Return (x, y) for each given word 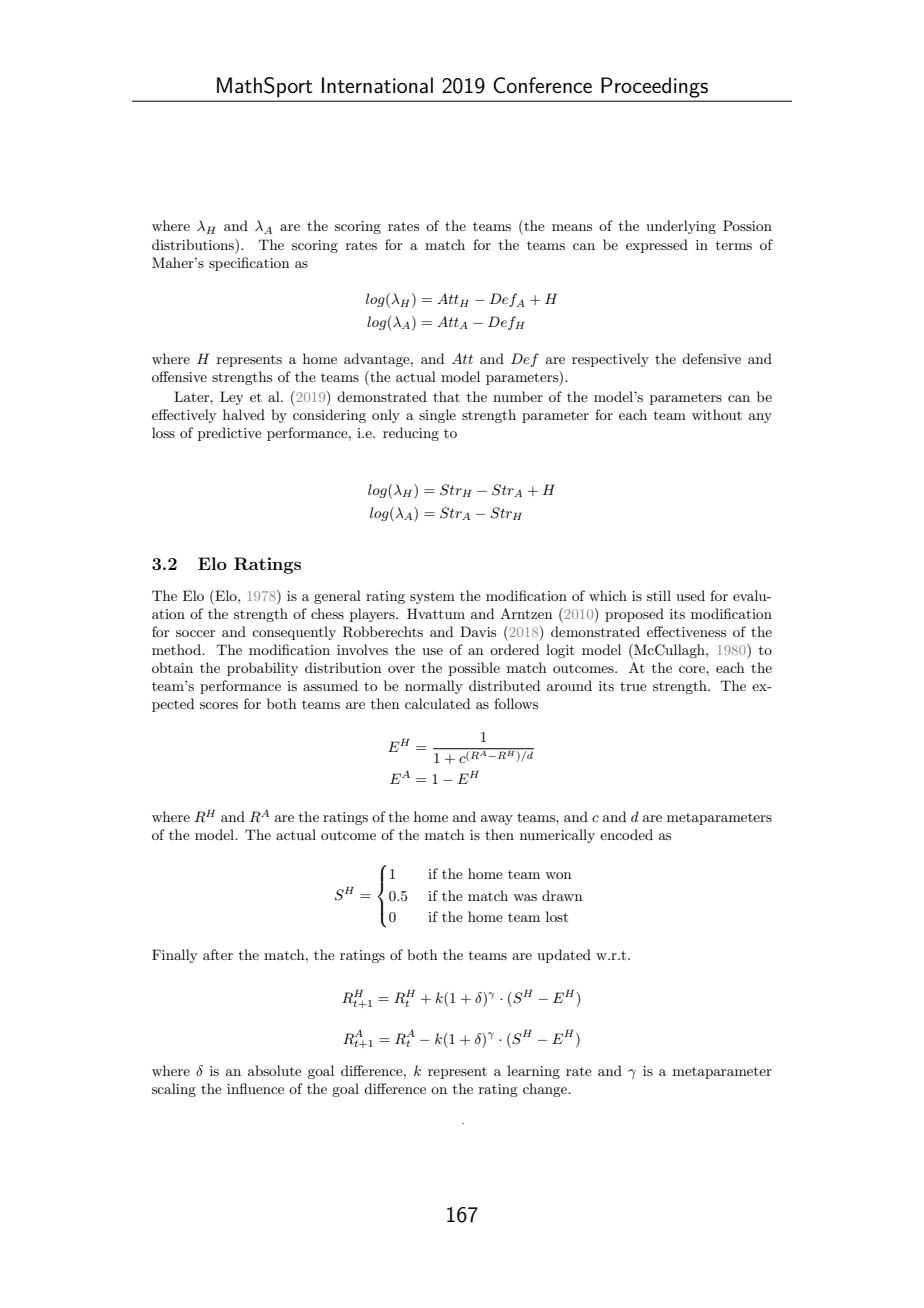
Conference (542, 85)
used (690, 595)
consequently (294, 633)
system (432, 598)
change (546, 1090)
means (572, 227)
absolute (275, 1070)
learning (533, 1072)
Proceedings (654, 87)
